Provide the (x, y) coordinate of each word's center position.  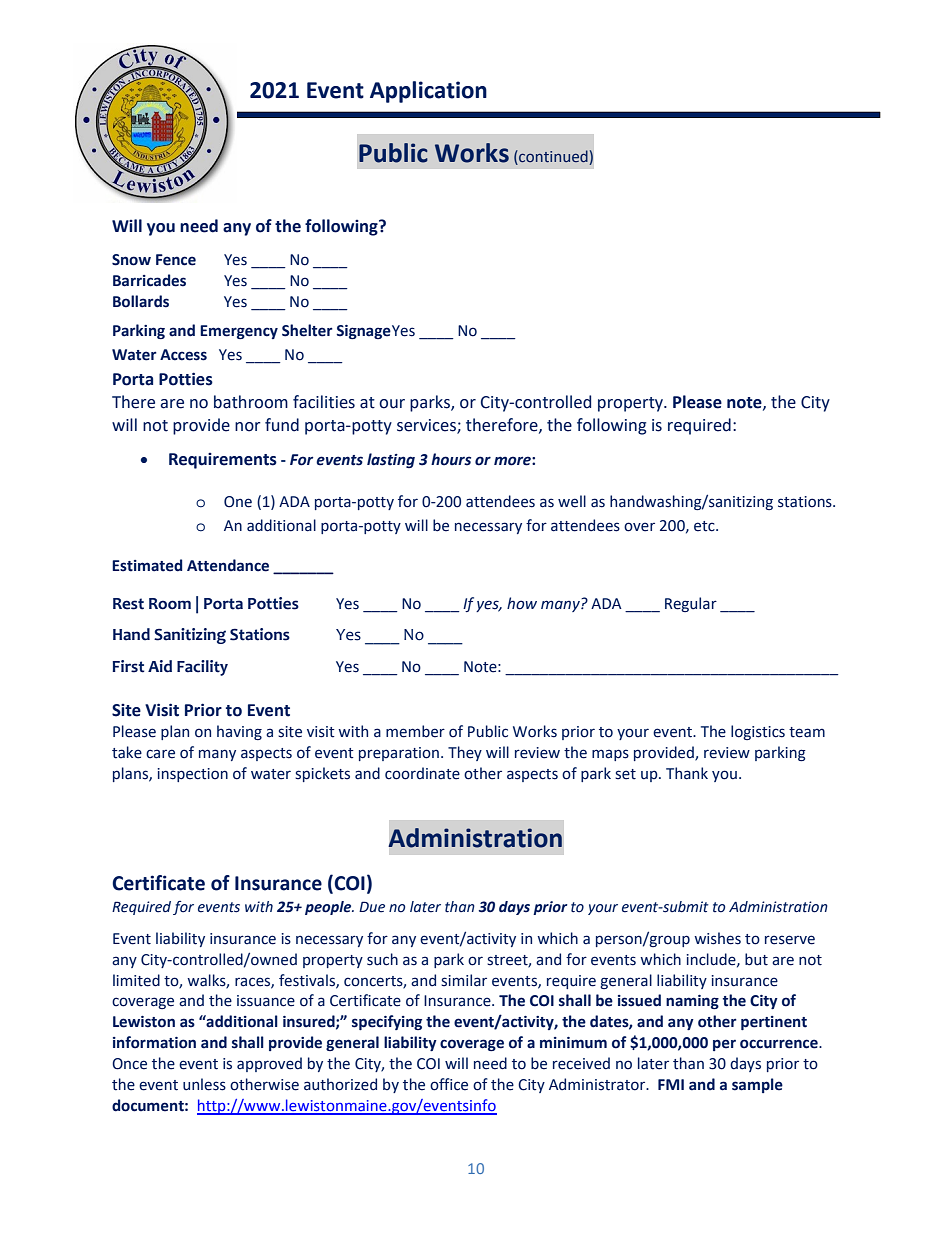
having (239, 732)
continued (552, 156)
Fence (176, 260)
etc (705, 526)
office (449, 1084)
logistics (758, 732)
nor (248, 427)
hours (451, 459)
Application (428, 92)
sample (757, 1085)
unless (204, 1084)
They (465, 753)
